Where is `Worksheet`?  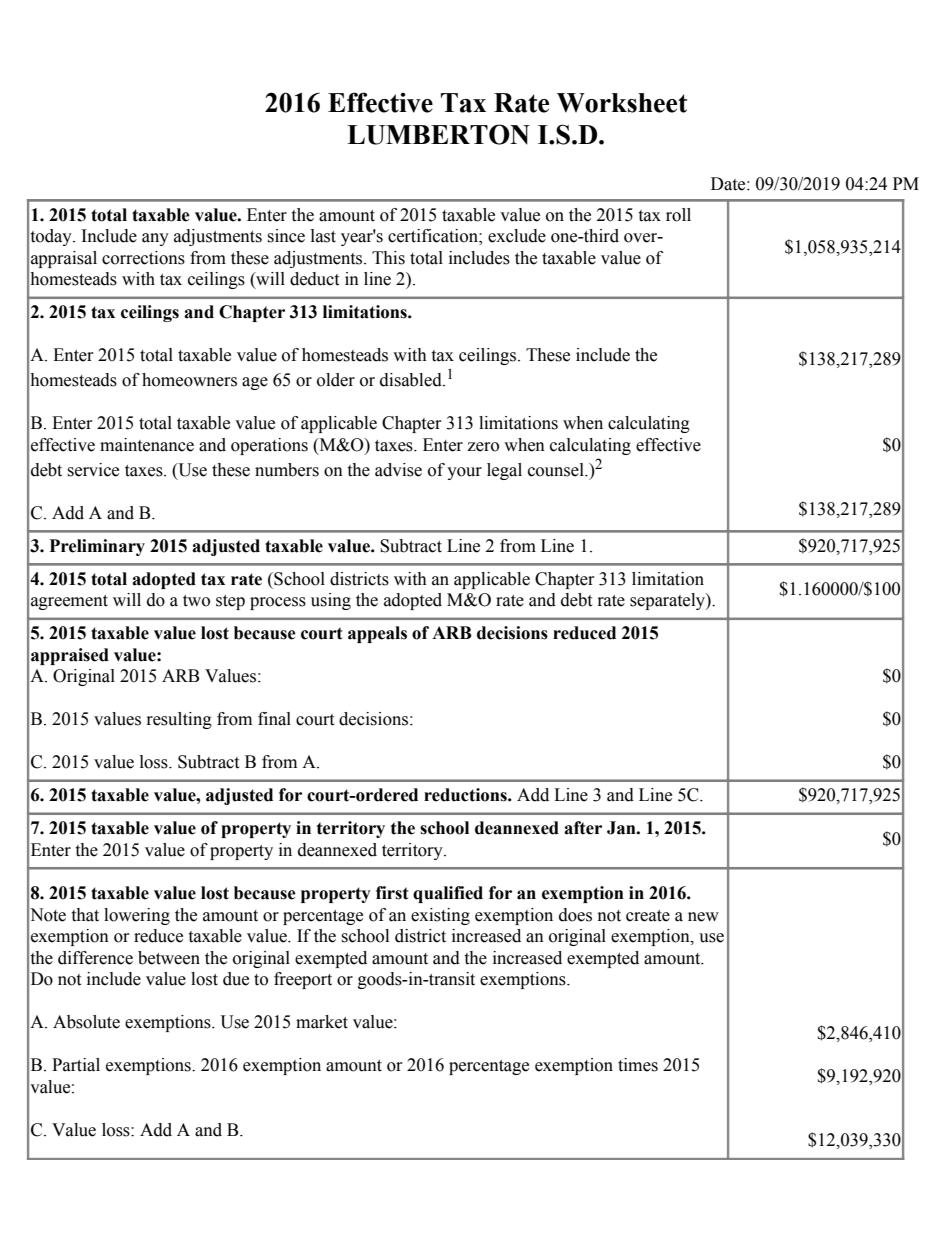
Worksheet is located at coordinates (622, 103).
